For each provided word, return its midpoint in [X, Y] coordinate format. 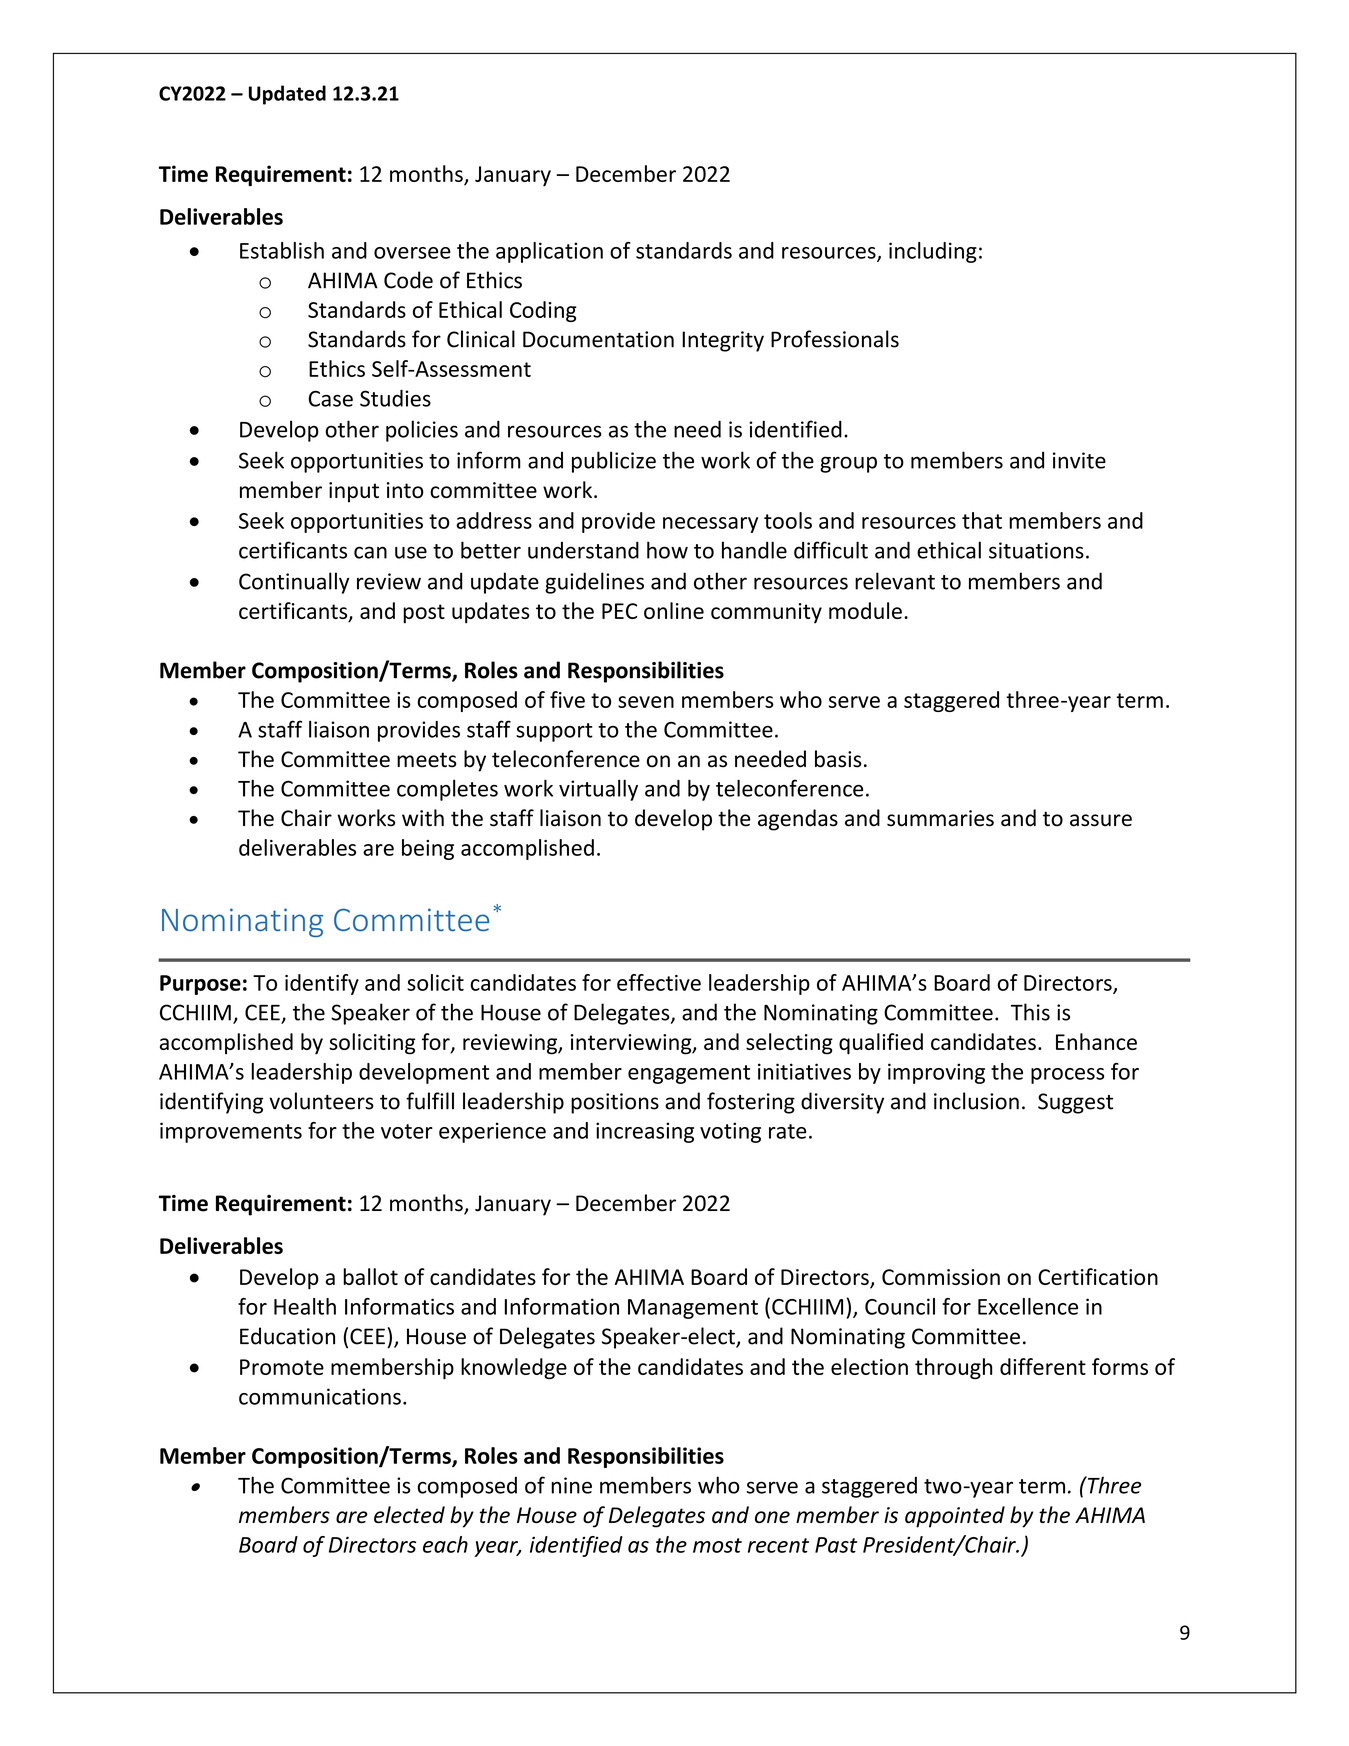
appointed [955, 1517]
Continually [294, 583]
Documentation [598, 339]
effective [659, 982]
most [717, 1545]
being [428, 849]
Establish [282, 250]
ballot [370, 1276]
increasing [645, 1132]
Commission [941, 1277]
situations [1036, 550]
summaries [940, 818]
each [445, 1544]
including [933, 252]
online [674, 610]
